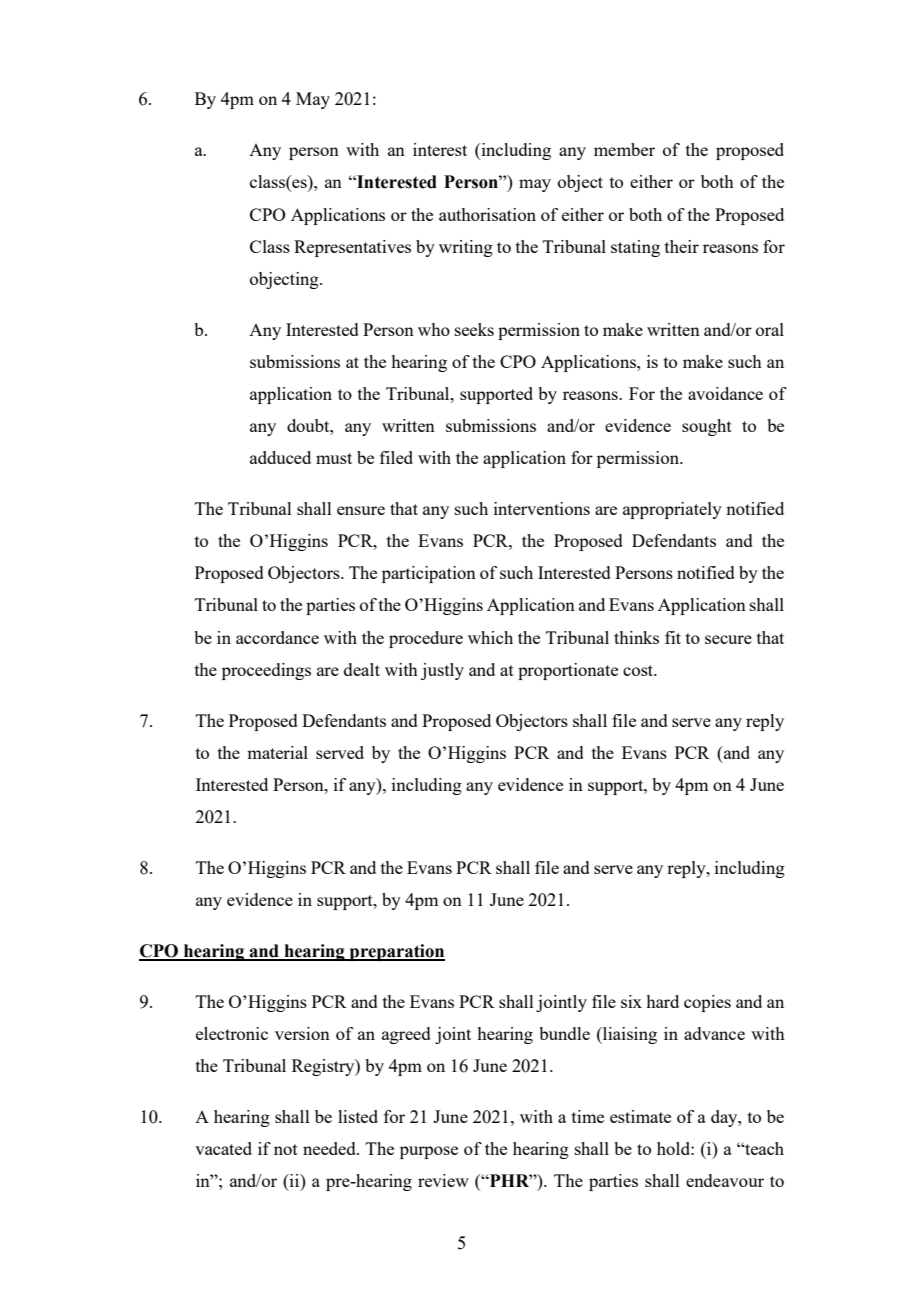 The height and width of the document is (1308, 924). I want to click on adduced, so click(280, 457).
